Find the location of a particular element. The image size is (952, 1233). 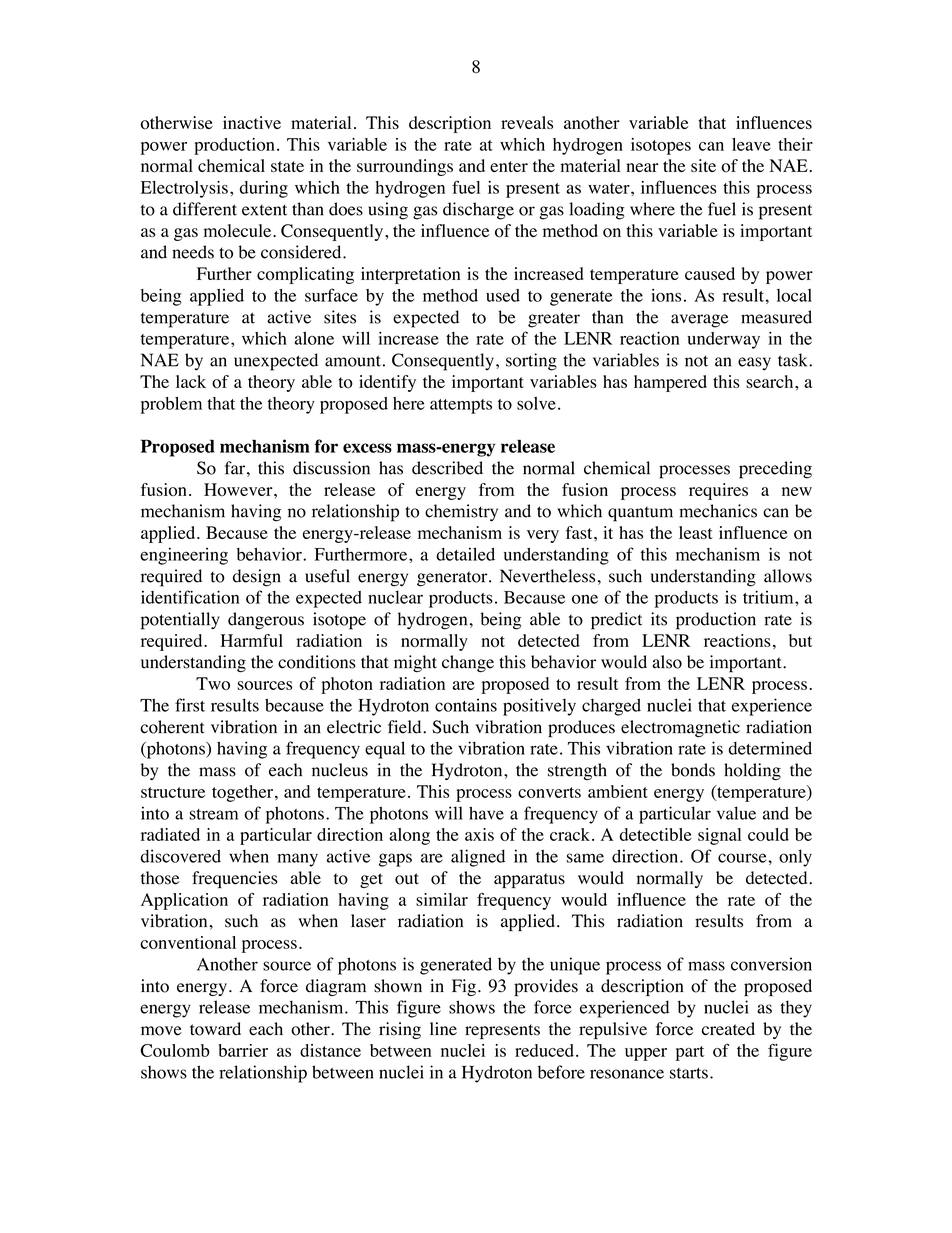

lack is located at coordinates (191, 381).
